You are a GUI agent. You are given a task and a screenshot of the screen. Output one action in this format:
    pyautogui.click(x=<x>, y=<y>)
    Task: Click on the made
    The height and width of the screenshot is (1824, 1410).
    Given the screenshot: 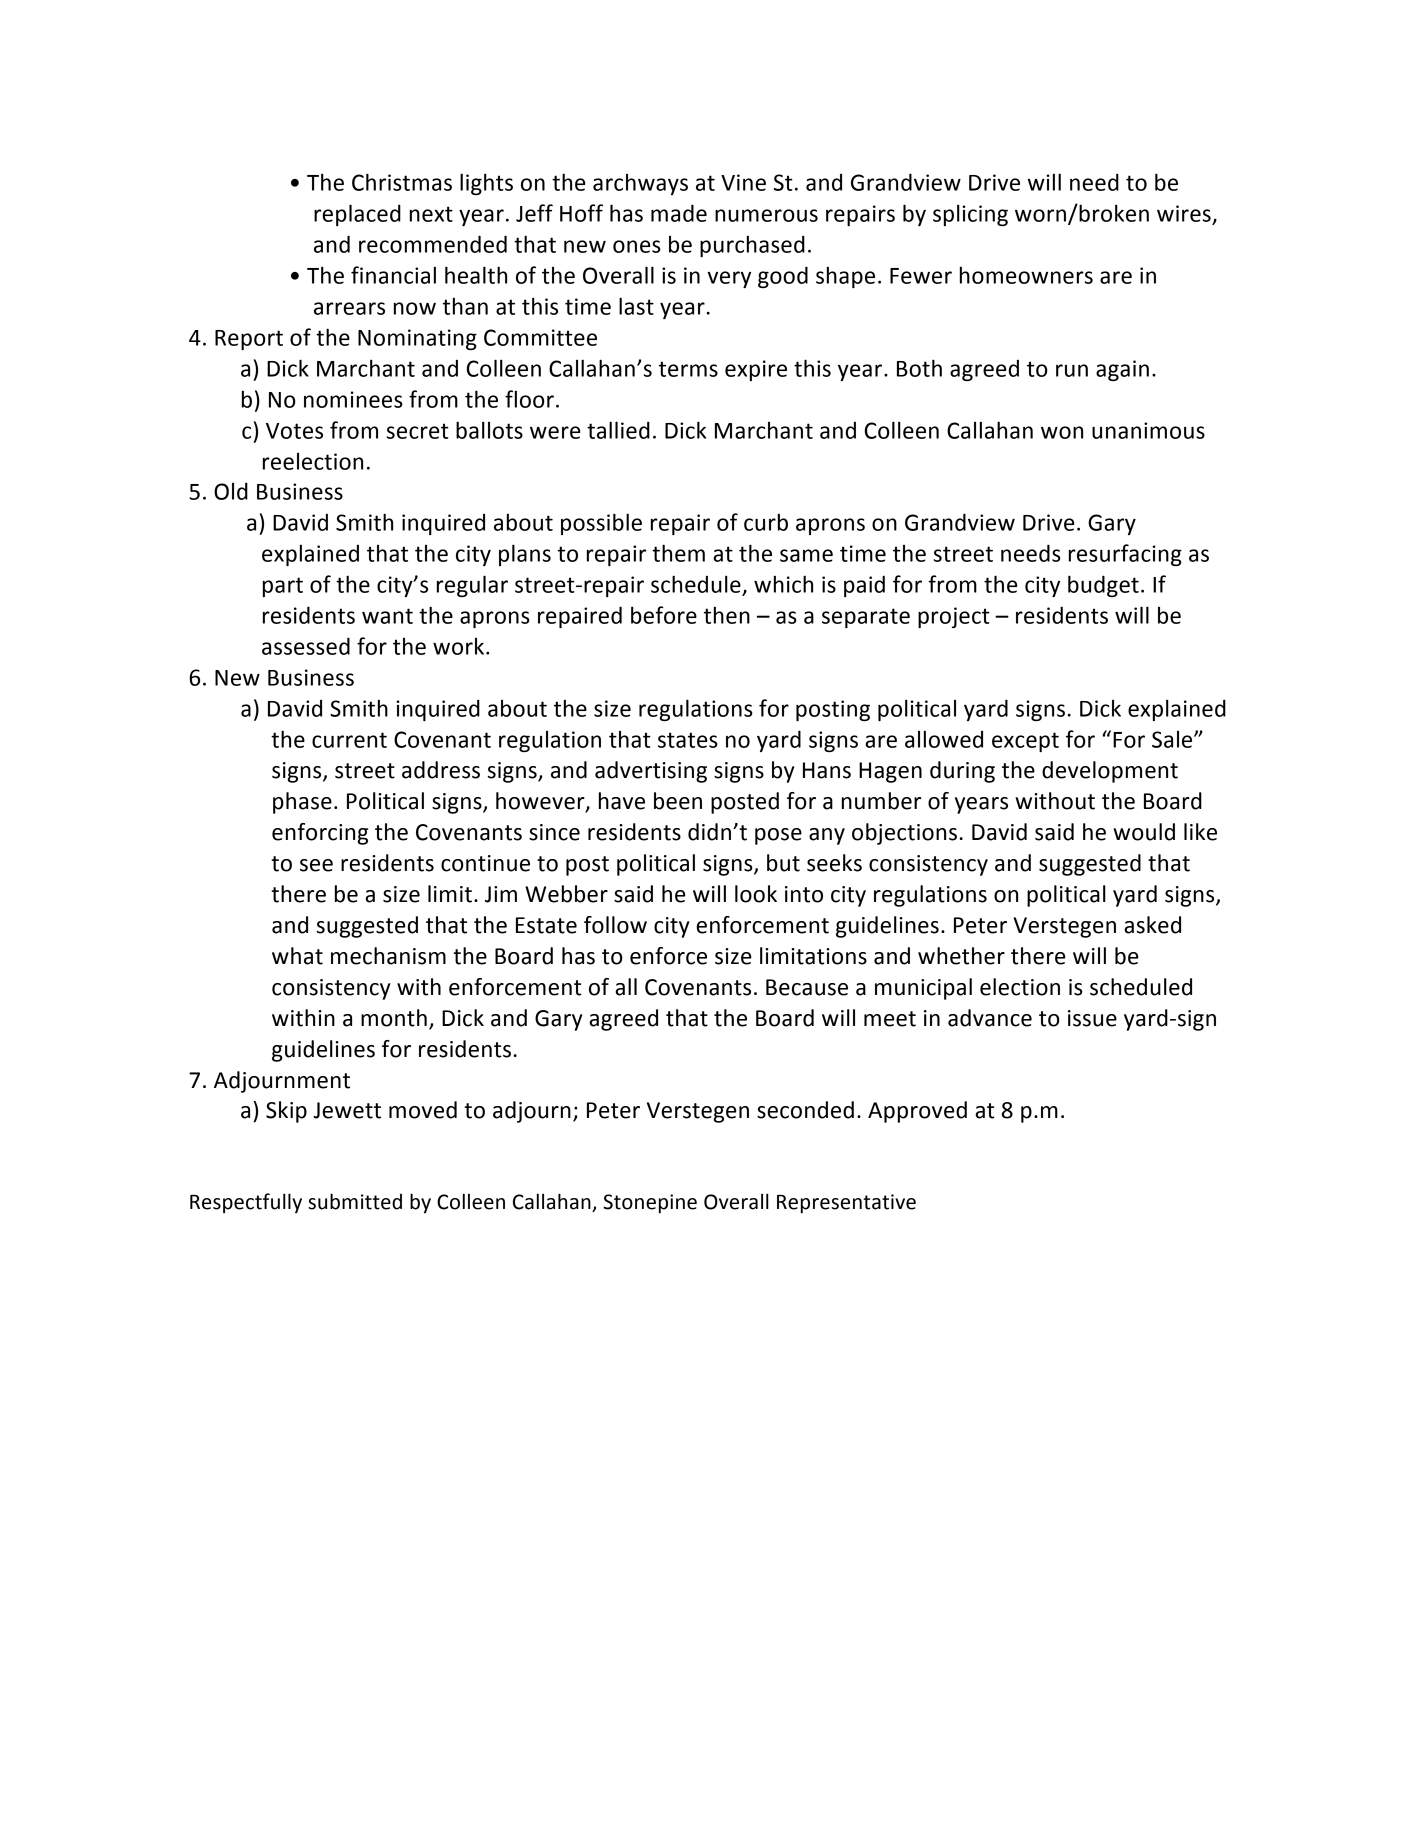 What is the action you would take?
    pyautogui.click(x=679, y=213)
